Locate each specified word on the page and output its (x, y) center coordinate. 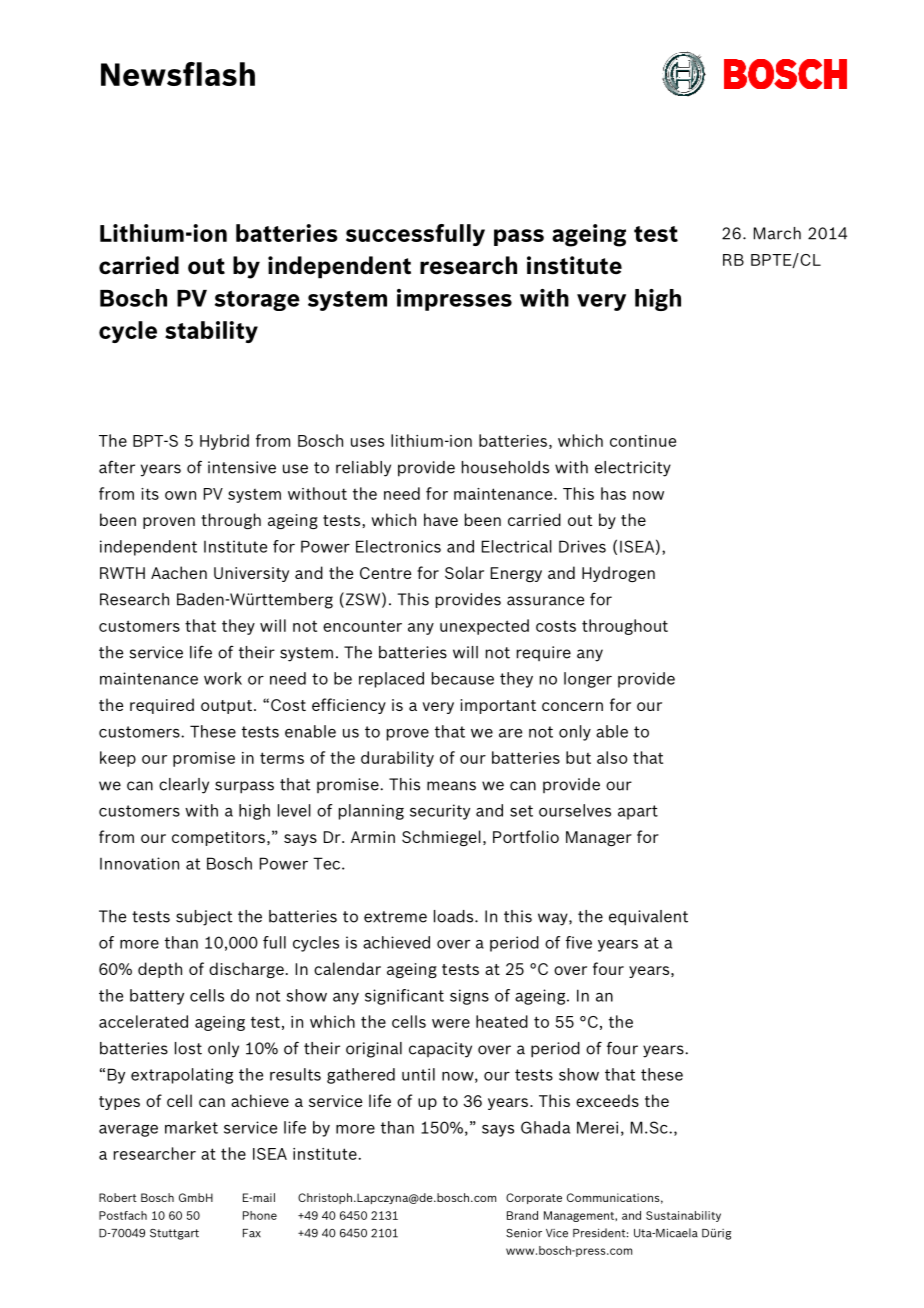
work (223, 678)
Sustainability (683, 1216)
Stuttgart (174, 1234)
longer (588, 680)
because (463, 678)
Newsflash (178, 74)
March (777, 233)
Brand (522, 1215)
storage (257, 301)
